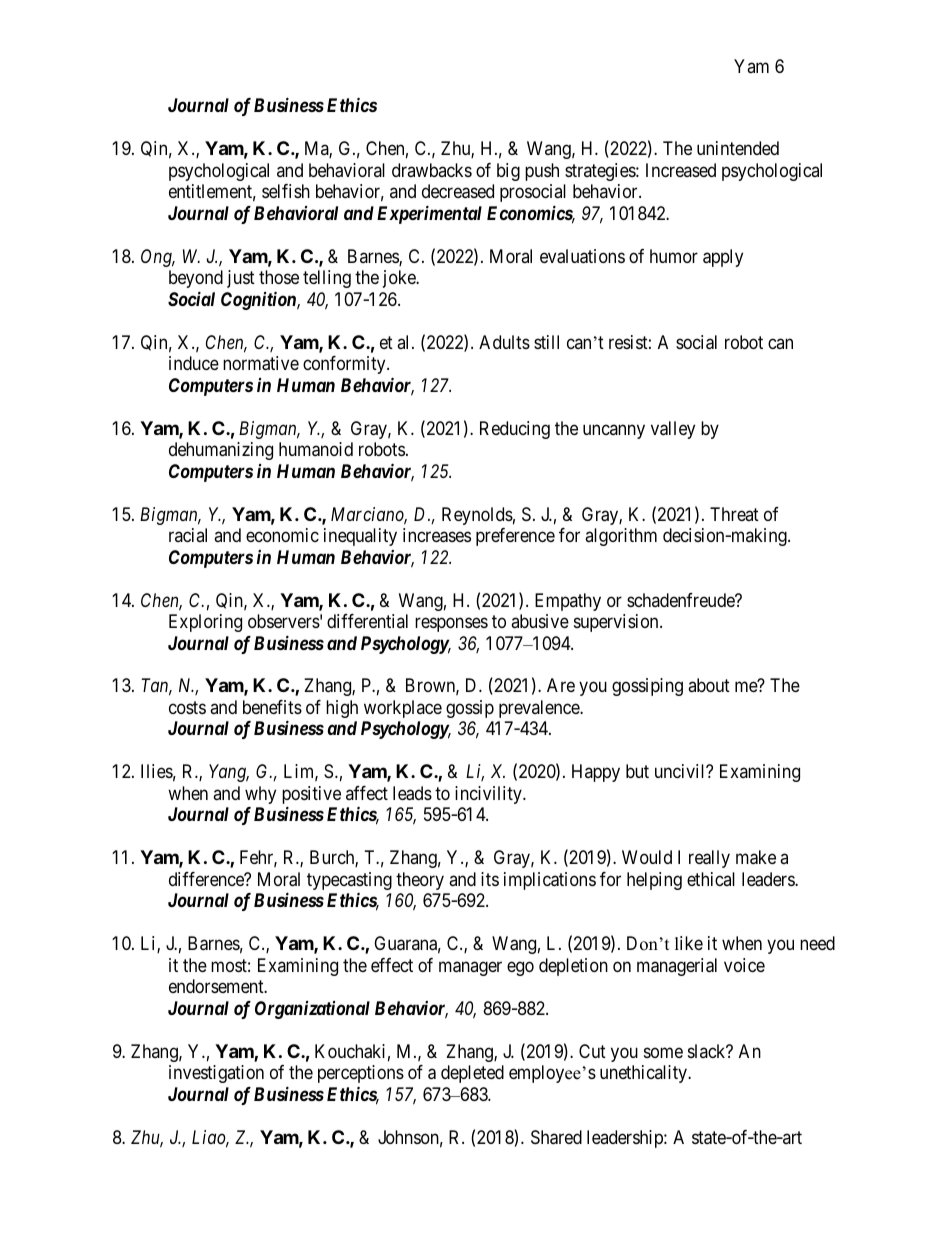 The image size is (952, 1233). I want to click on depleted, so click(472, 1074).
